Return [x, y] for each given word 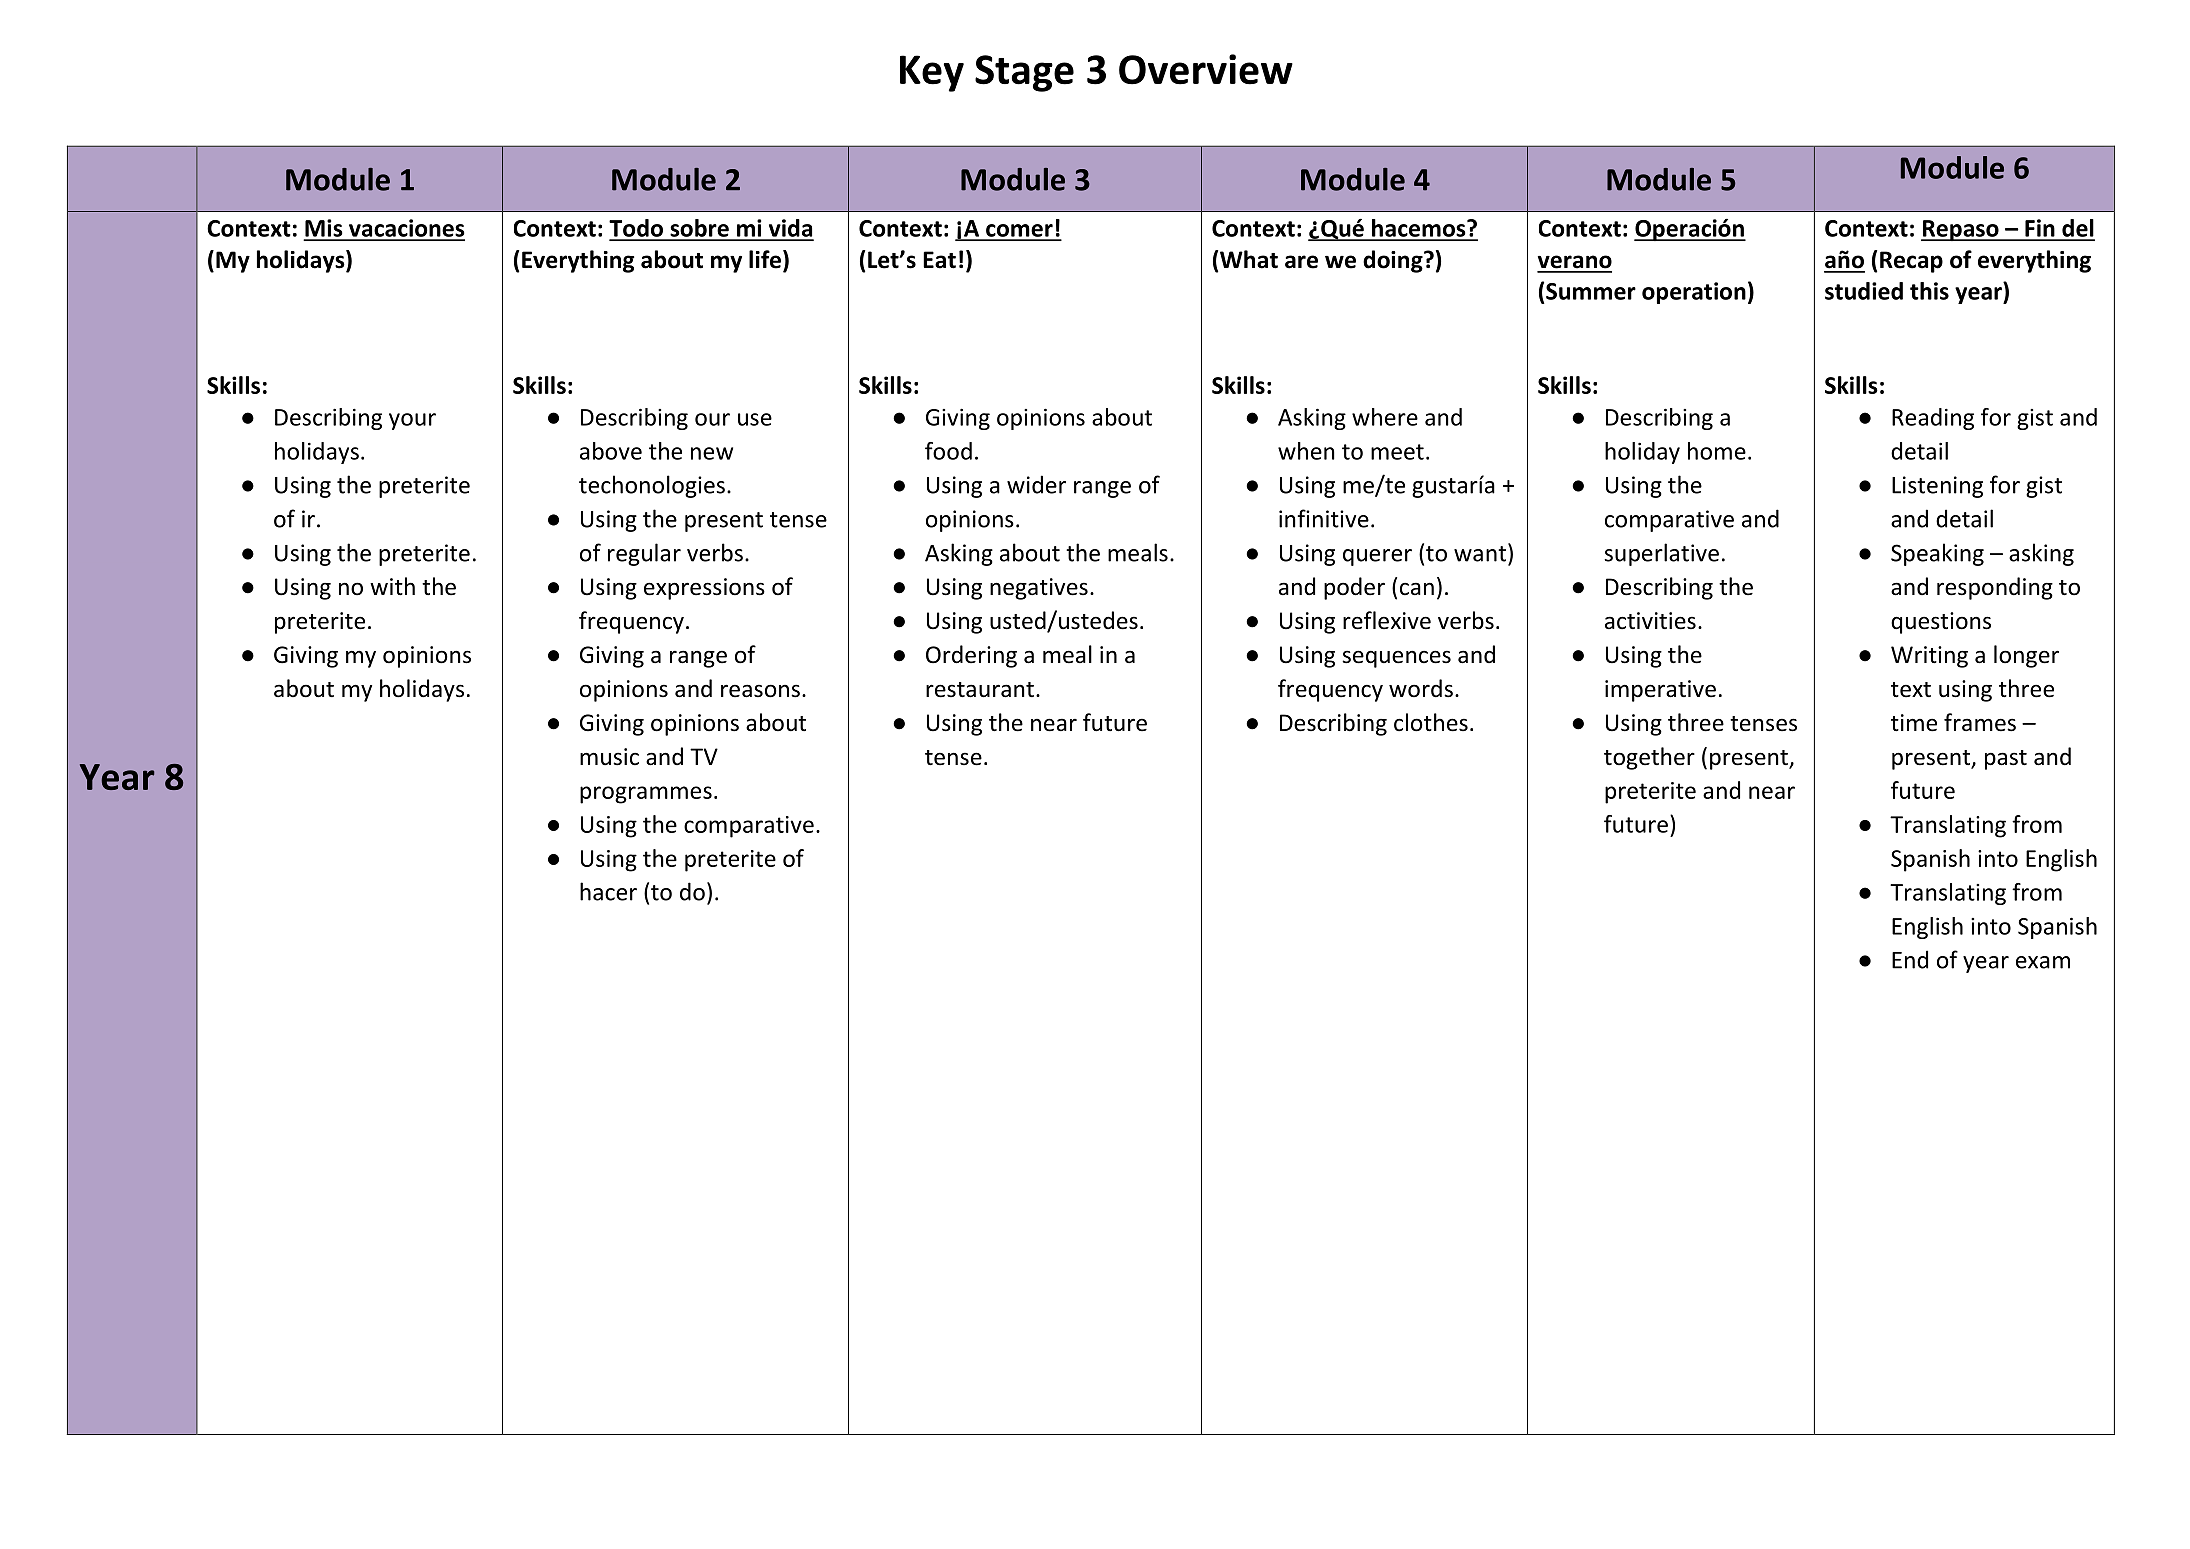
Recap [1911, 262]
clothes [1431, 722]
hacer [608, 891]
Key [932, 73]
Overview [1206, 69]
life [766, 260]
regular [644, 554]
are [1301, 262]
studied [1864, 291]
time [1914, 723]
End [1910, 959]
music [609, 757]
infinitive [1324, 518]
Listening [1937, 487]
